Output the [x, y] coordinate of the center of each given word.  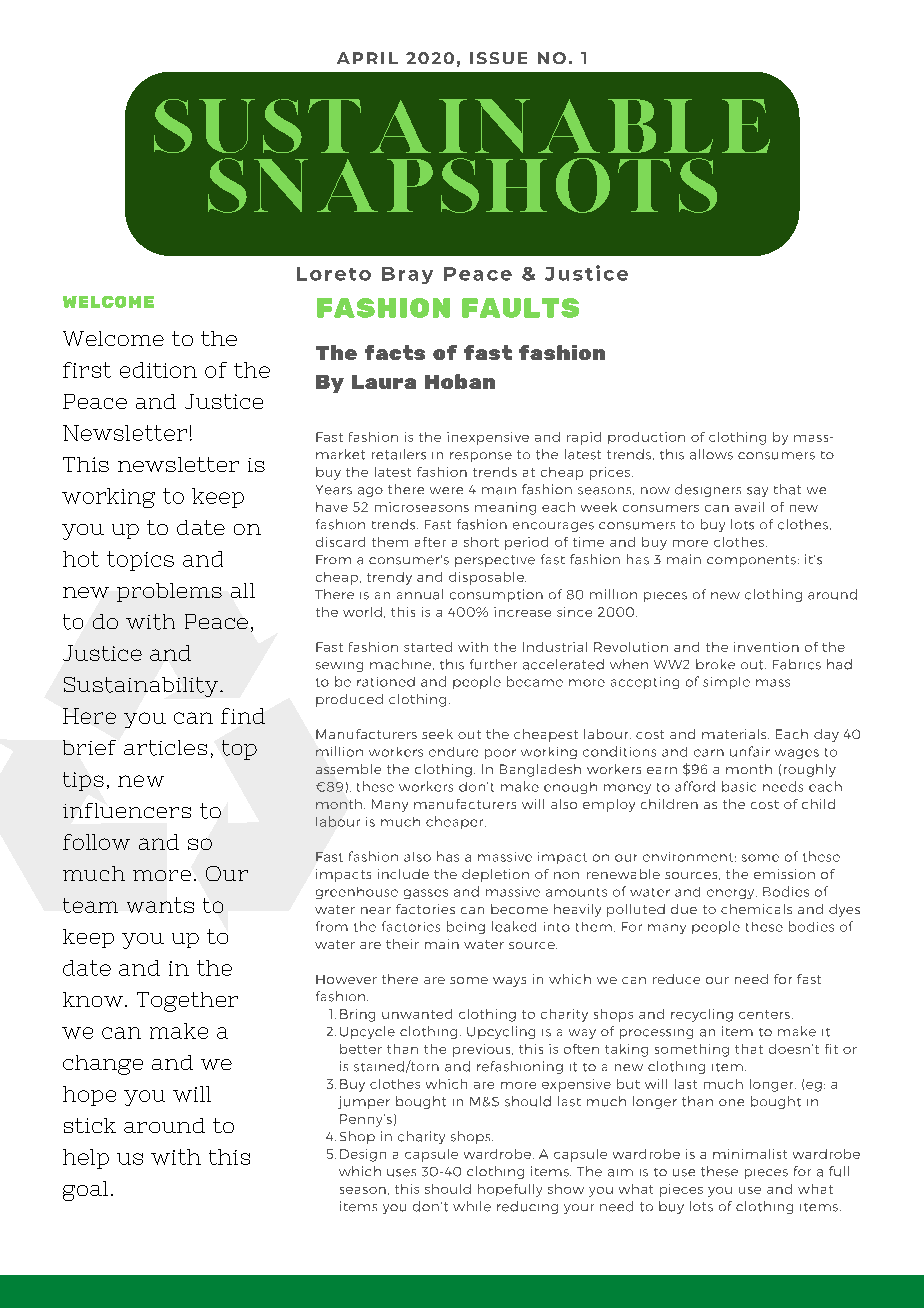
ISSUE [498, 58]
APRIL [367, 58]
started [428, 647]
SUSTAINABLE [462, 126]
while [472, 1206]
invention [766, 647]
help [86, 1159]
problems [169, 592]
